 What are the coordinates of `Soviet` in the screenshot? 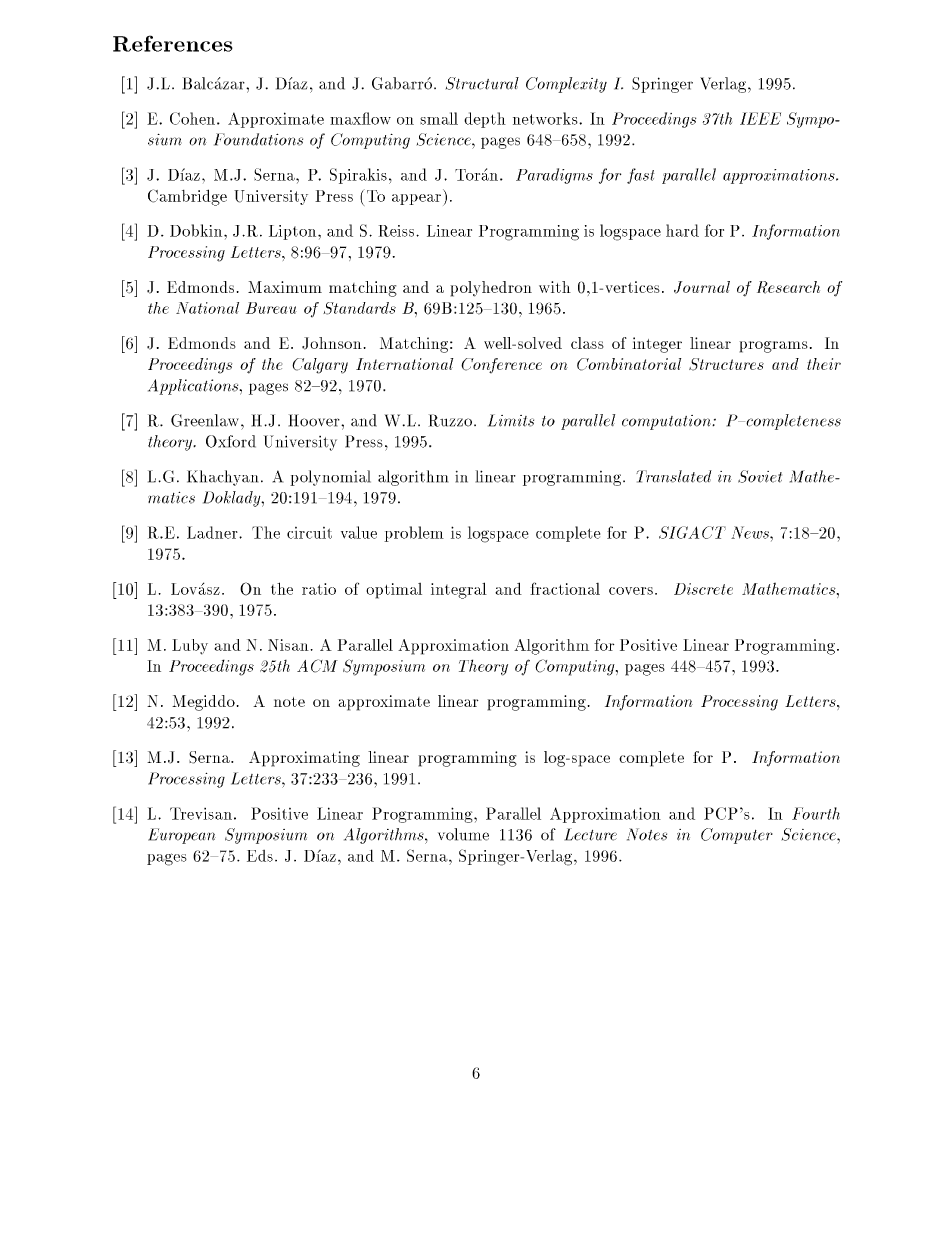 It's located at (760, 476).
